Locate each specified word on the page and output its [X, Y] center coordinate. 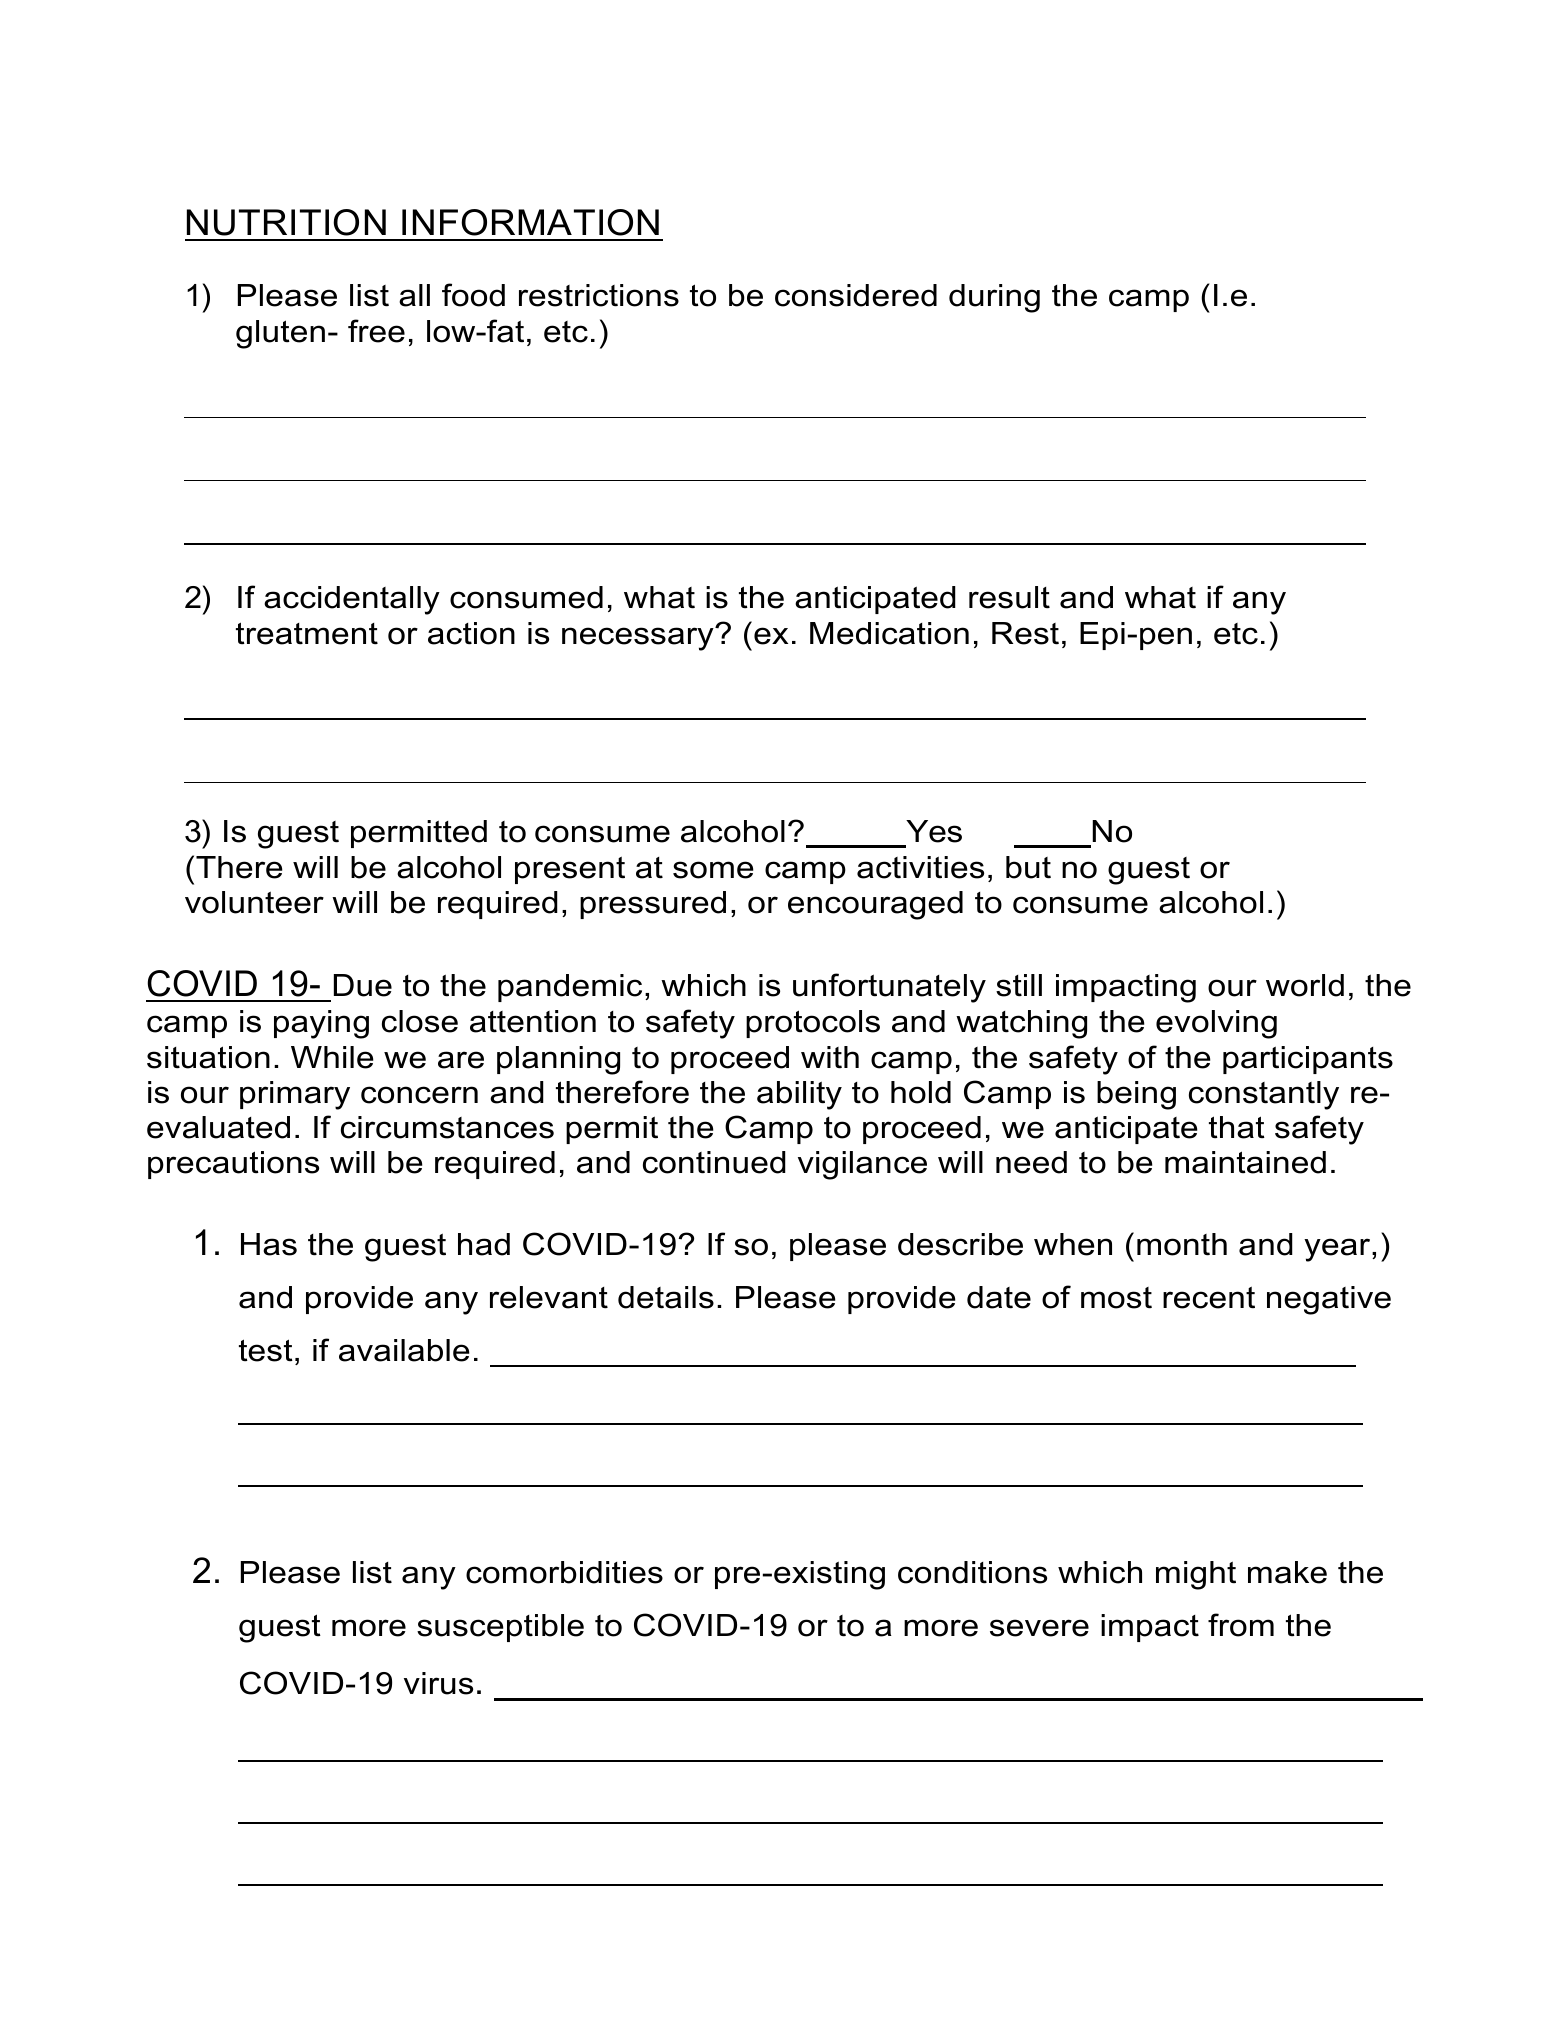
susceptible [500, 1628]
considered [856, 295]
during [994, 298]
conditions [972, 1572]
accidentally [352, 600]
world [1305, 985]
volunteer [254, 902]
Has [269, 1244]
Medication [889, 633]
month [1182, 1244]
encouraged [875, 905]
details [666, 1297]
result [1009, 597]
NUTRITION [286, 222]
